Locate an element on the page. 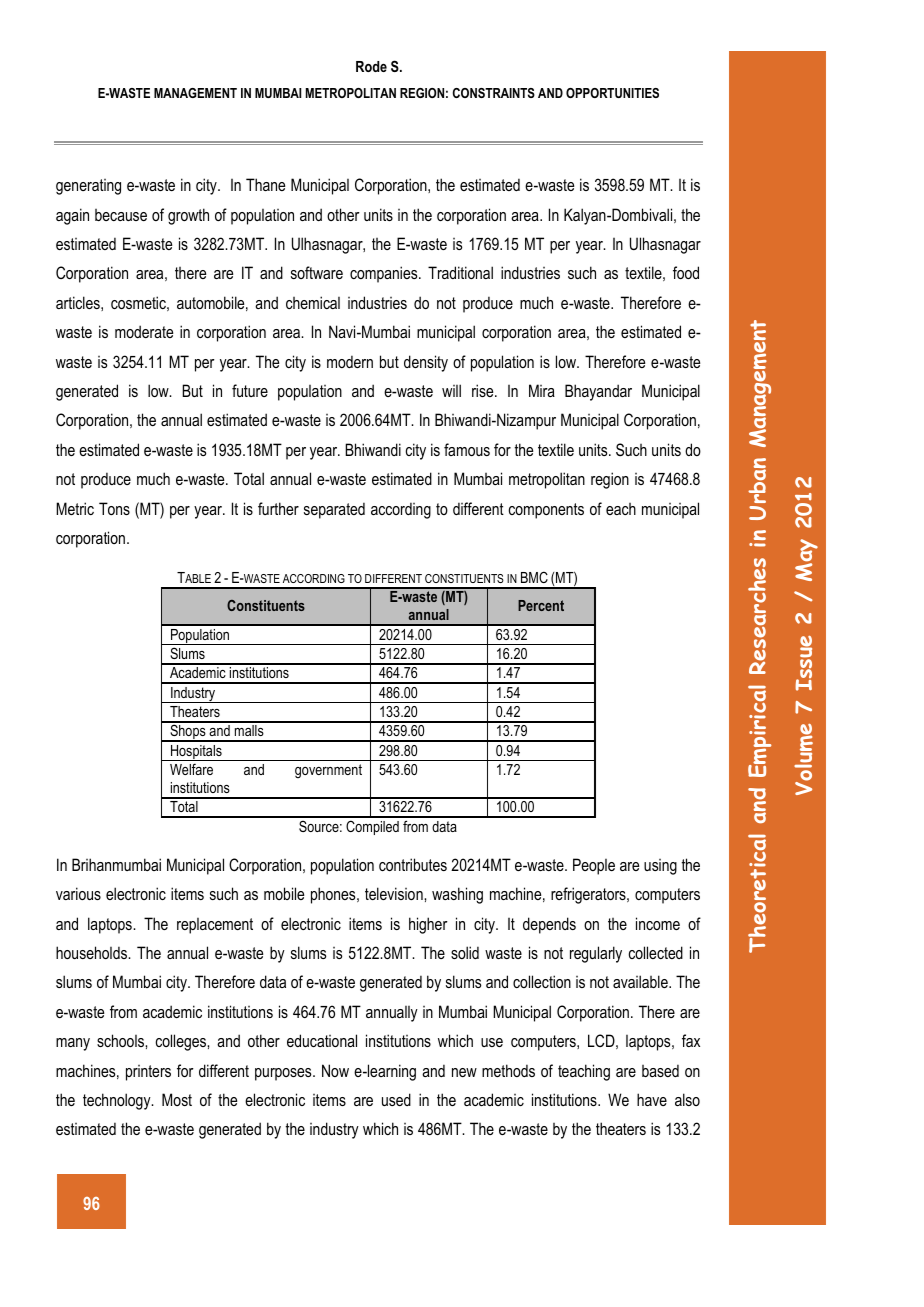 The height and width of the page is (1307, 924). used is located at coordinates (396, 1099).
